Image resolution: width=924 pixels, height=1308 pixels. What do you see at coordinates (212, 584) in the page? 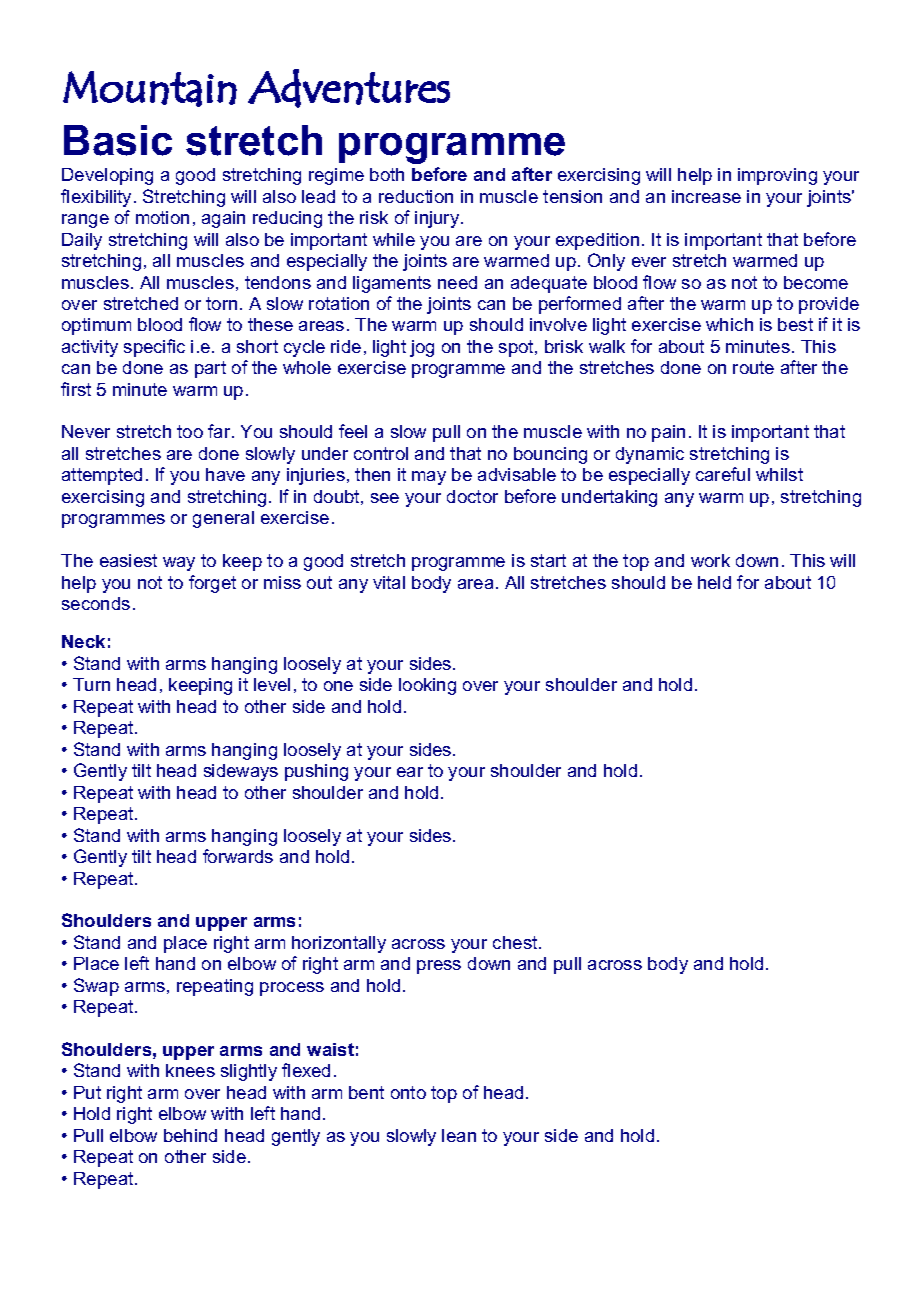
I see `forget` at bounding box center [212, 584].
